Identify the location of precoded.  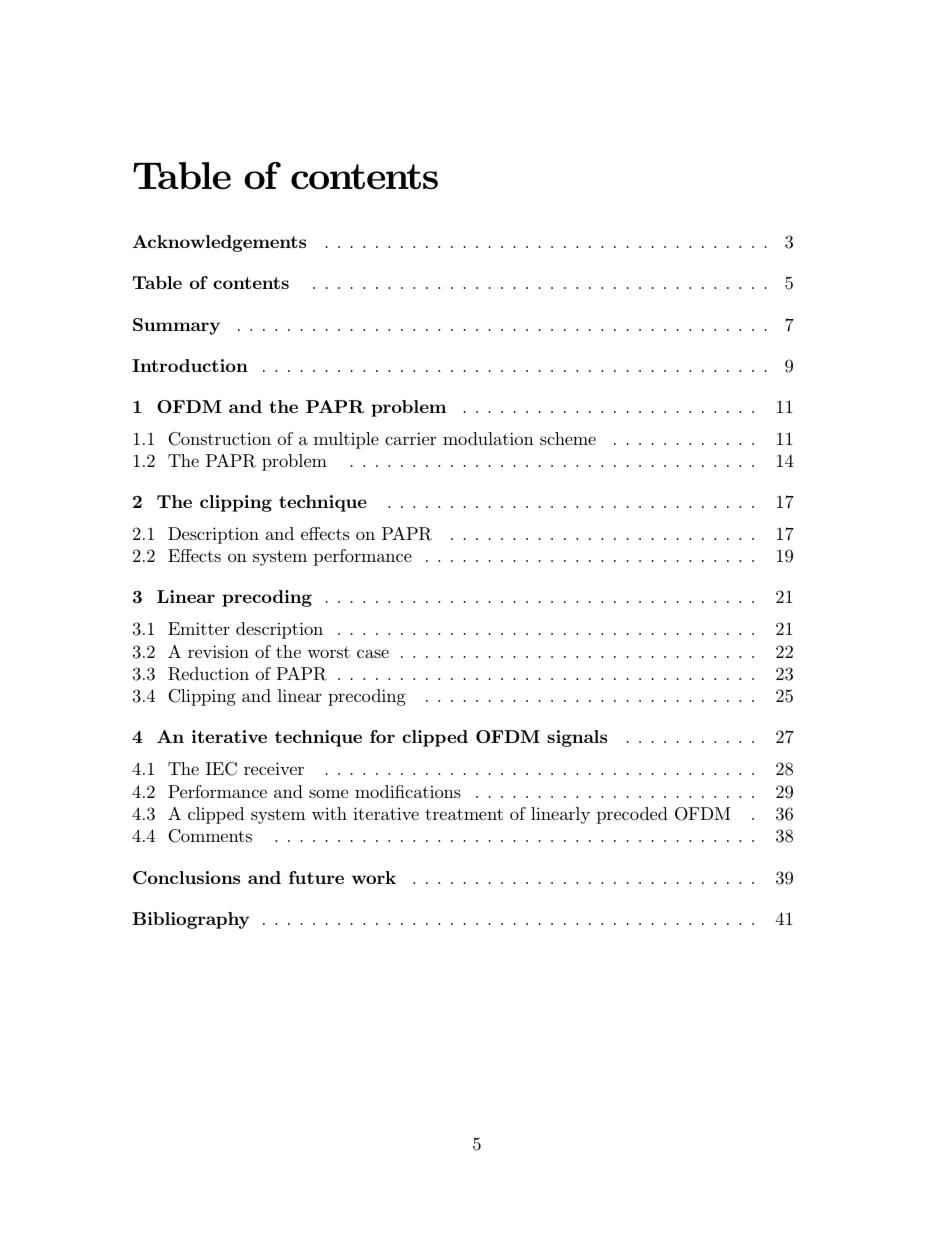
(632, 815).
